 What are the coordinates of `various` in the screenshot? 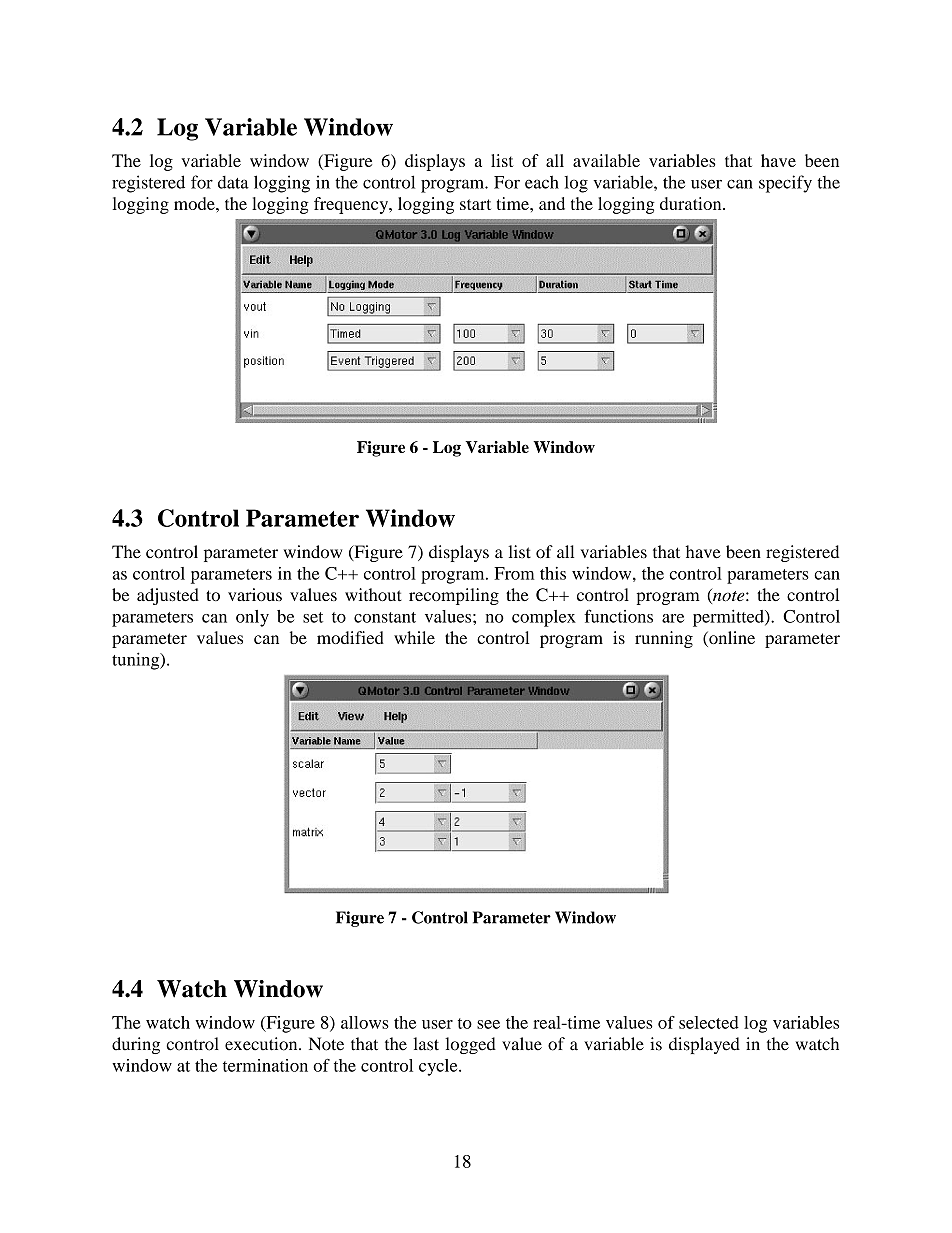 It's located at (255, 594).
